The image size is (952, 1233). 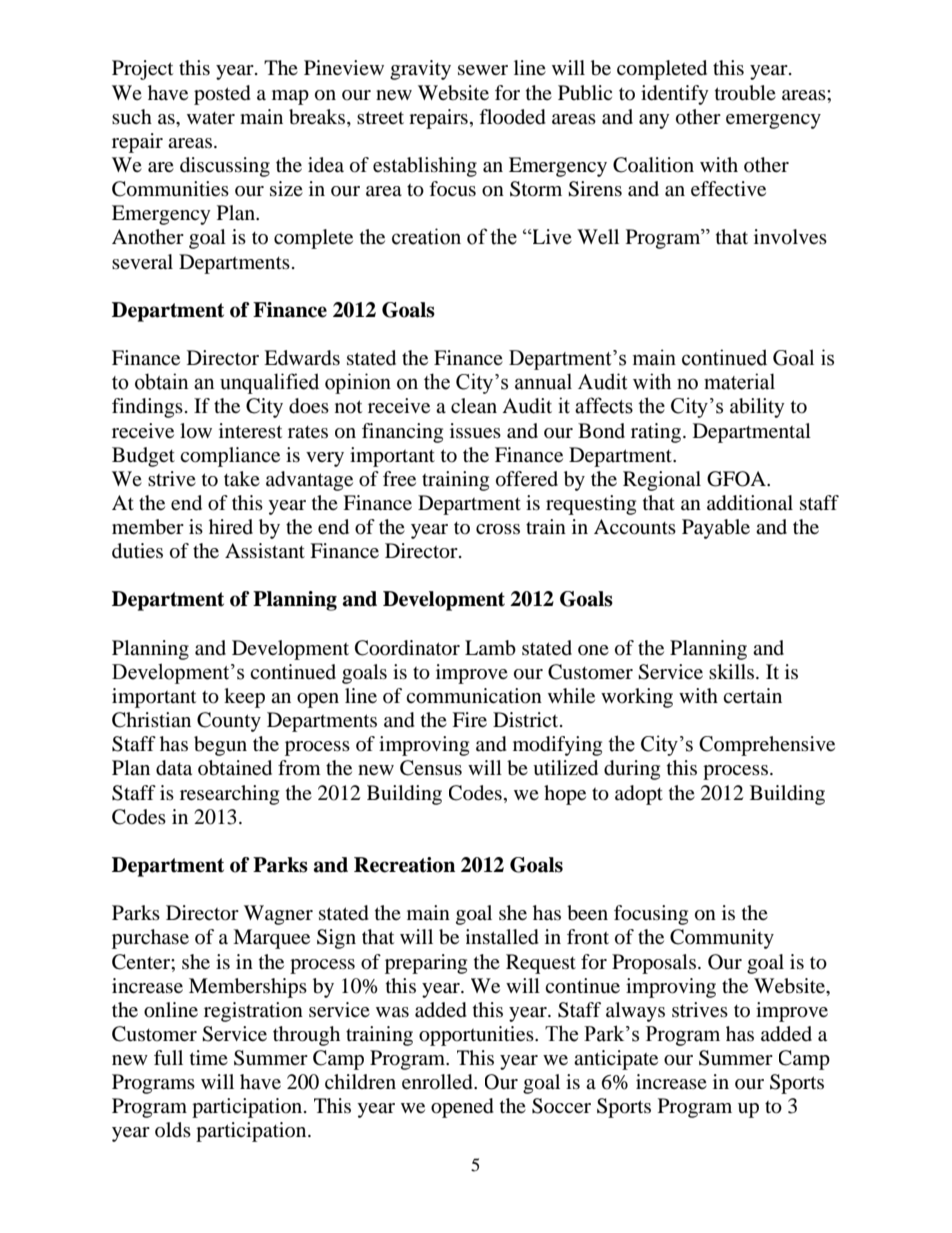 I want to click on Payable, so click(x=716, y=529).
